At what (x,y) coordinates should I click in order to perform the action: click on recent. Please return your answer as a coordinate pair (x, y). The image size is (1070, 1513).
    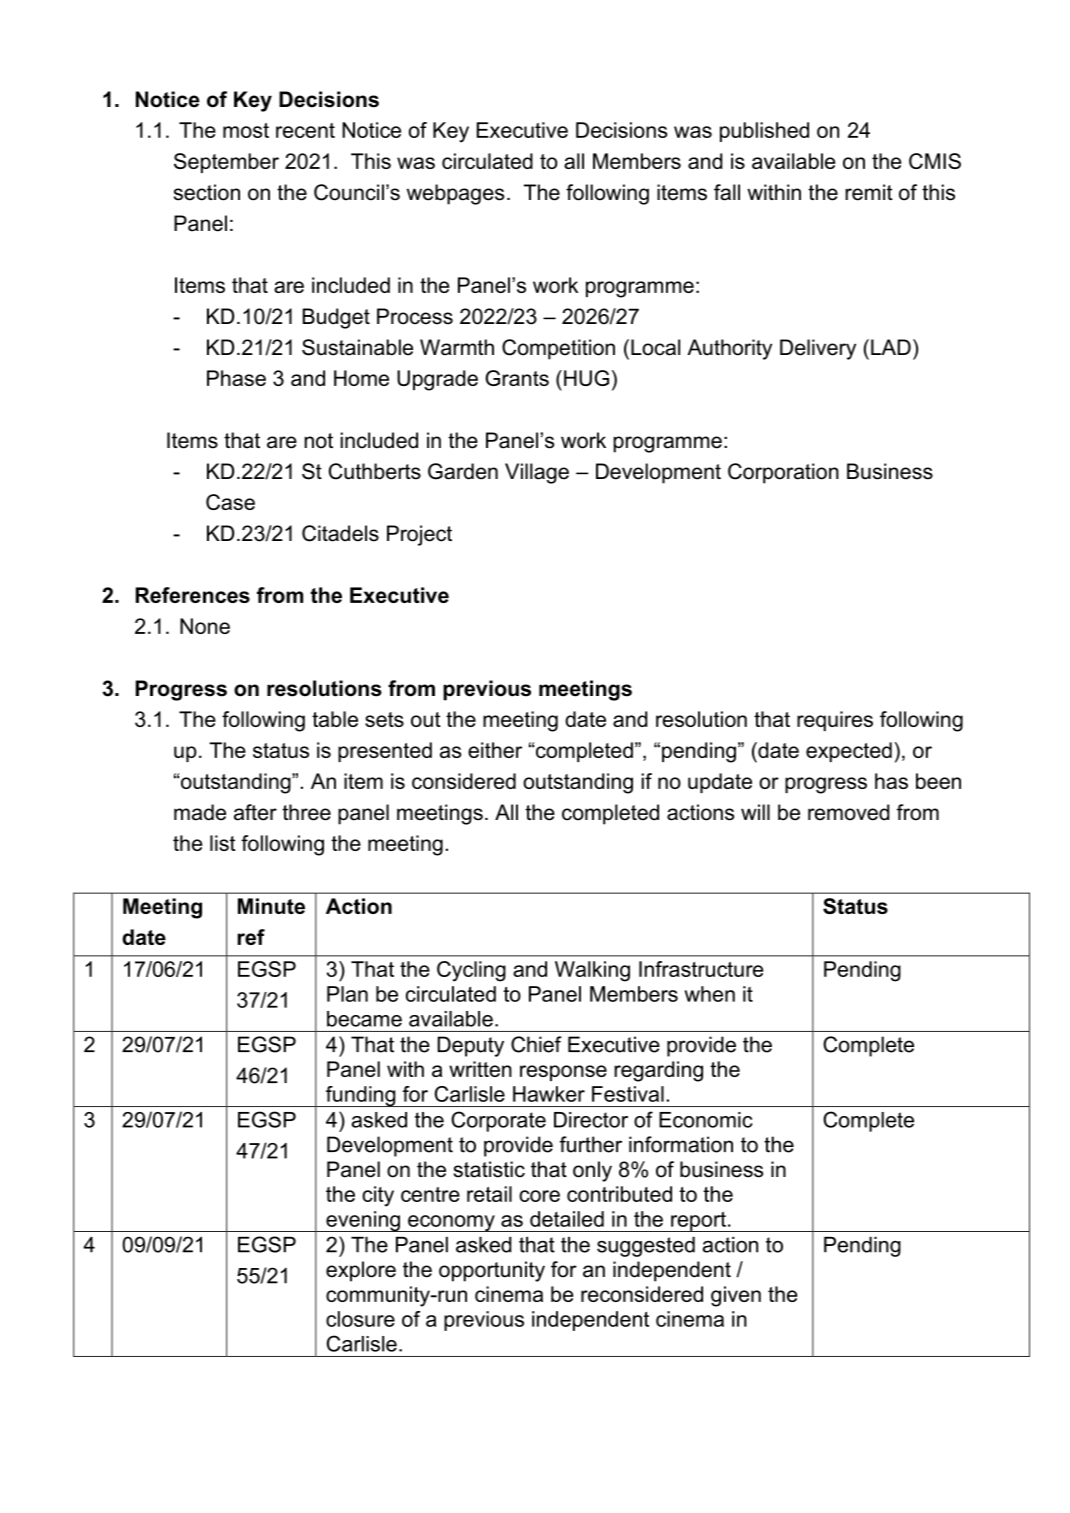
    Looking at the image, I should click on (305, 130).
